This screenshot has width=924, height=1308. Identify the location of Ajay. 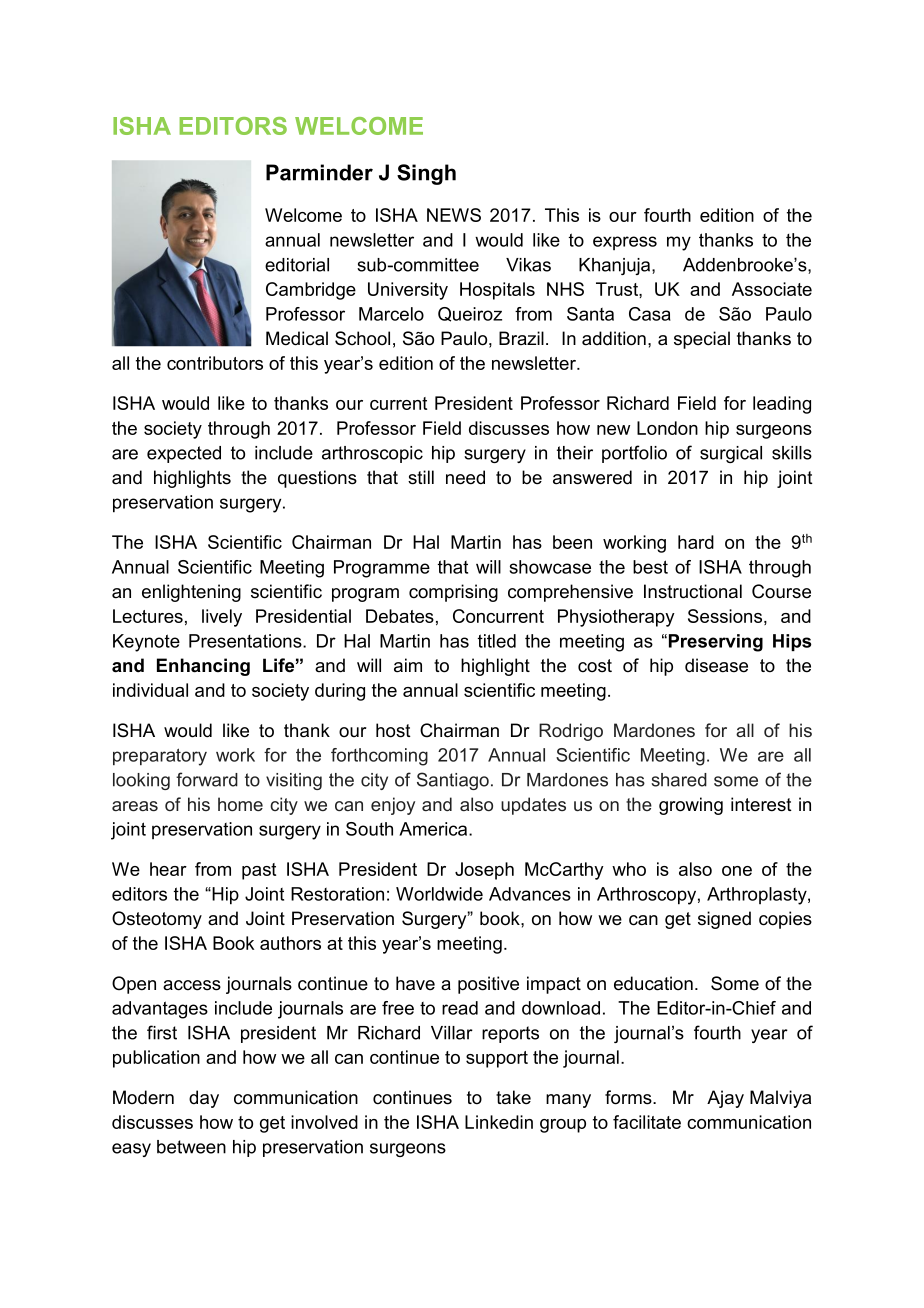
(725, 1099).
